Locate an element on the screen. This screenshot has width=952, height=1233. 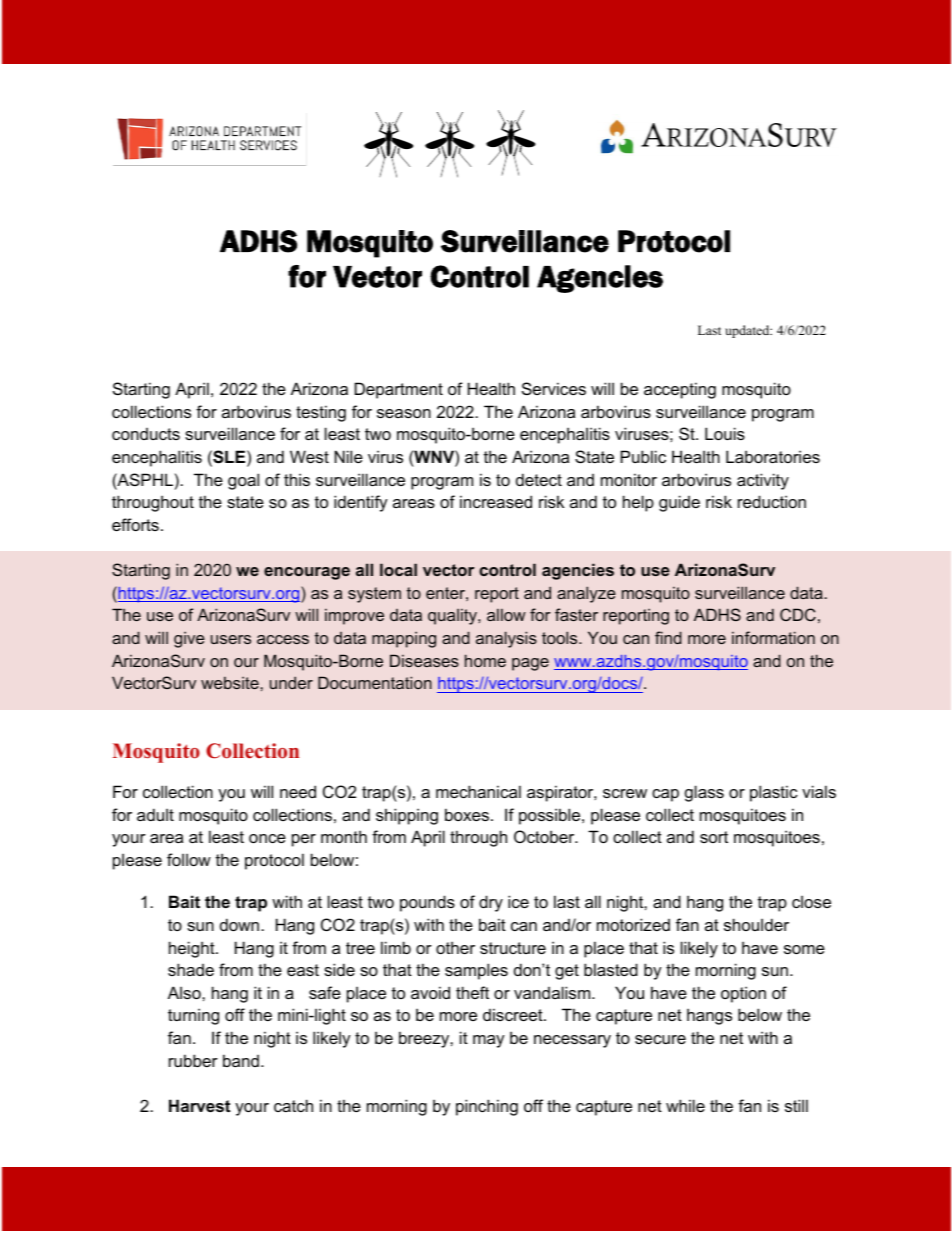
mechanical is located at coordinates (478, 791).
